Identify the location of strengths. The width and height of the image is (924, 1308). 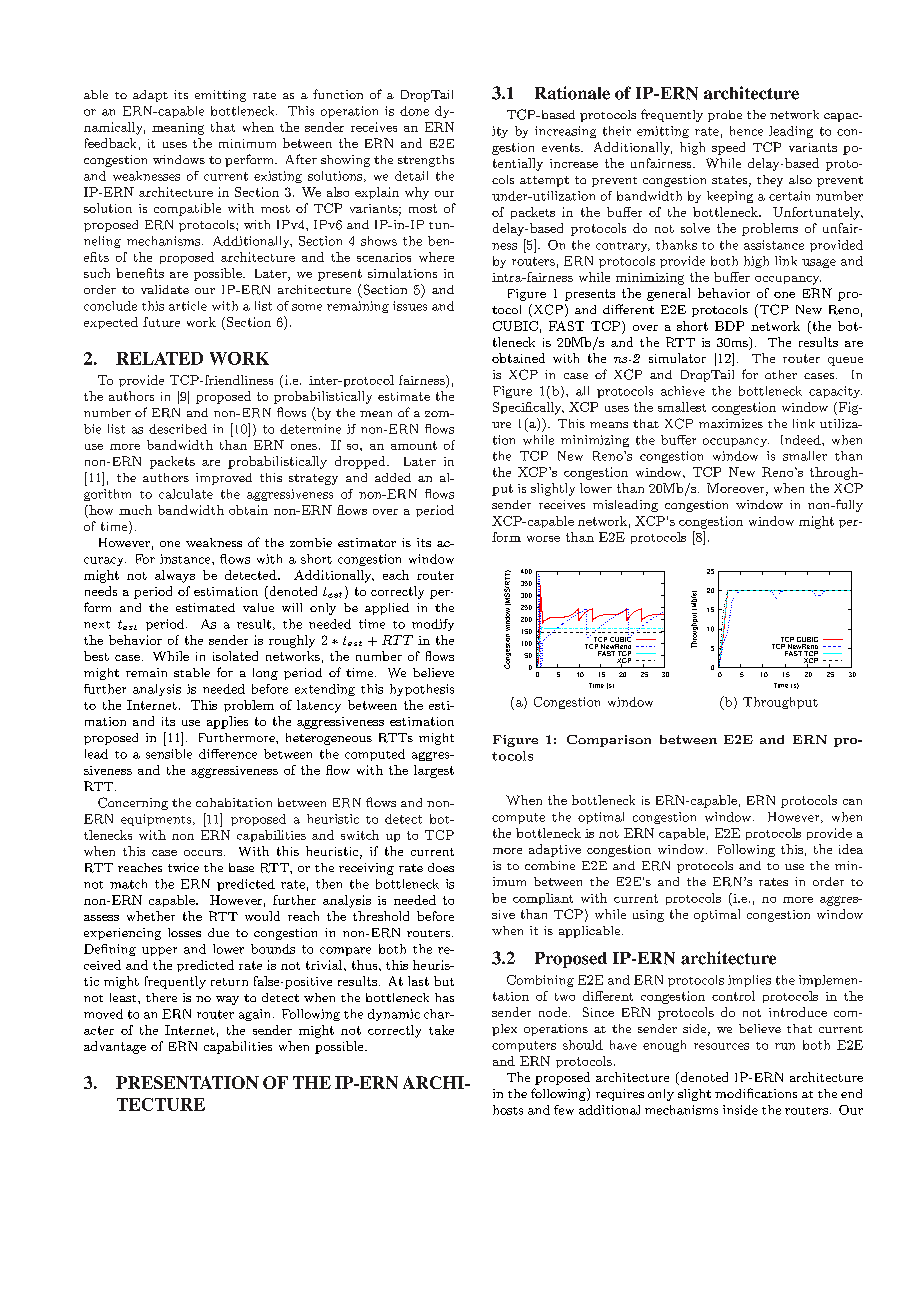
(426, 161).
